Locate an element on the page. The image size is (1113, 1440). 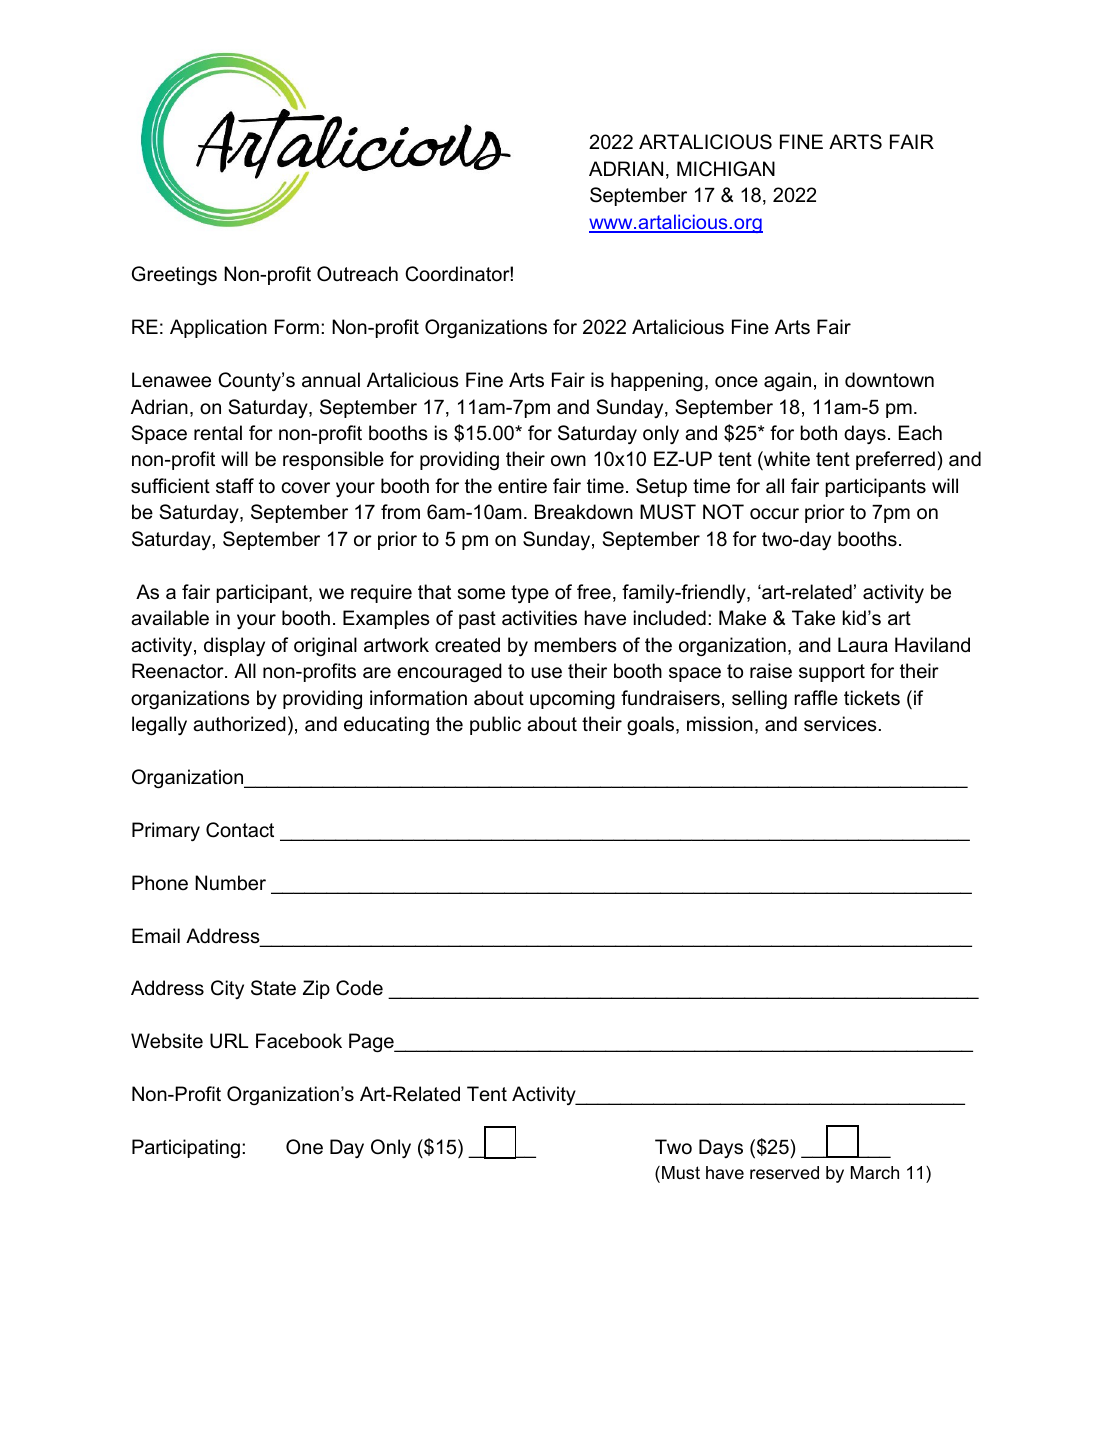
MICHIGAN is located at coordinates (726, 169).
